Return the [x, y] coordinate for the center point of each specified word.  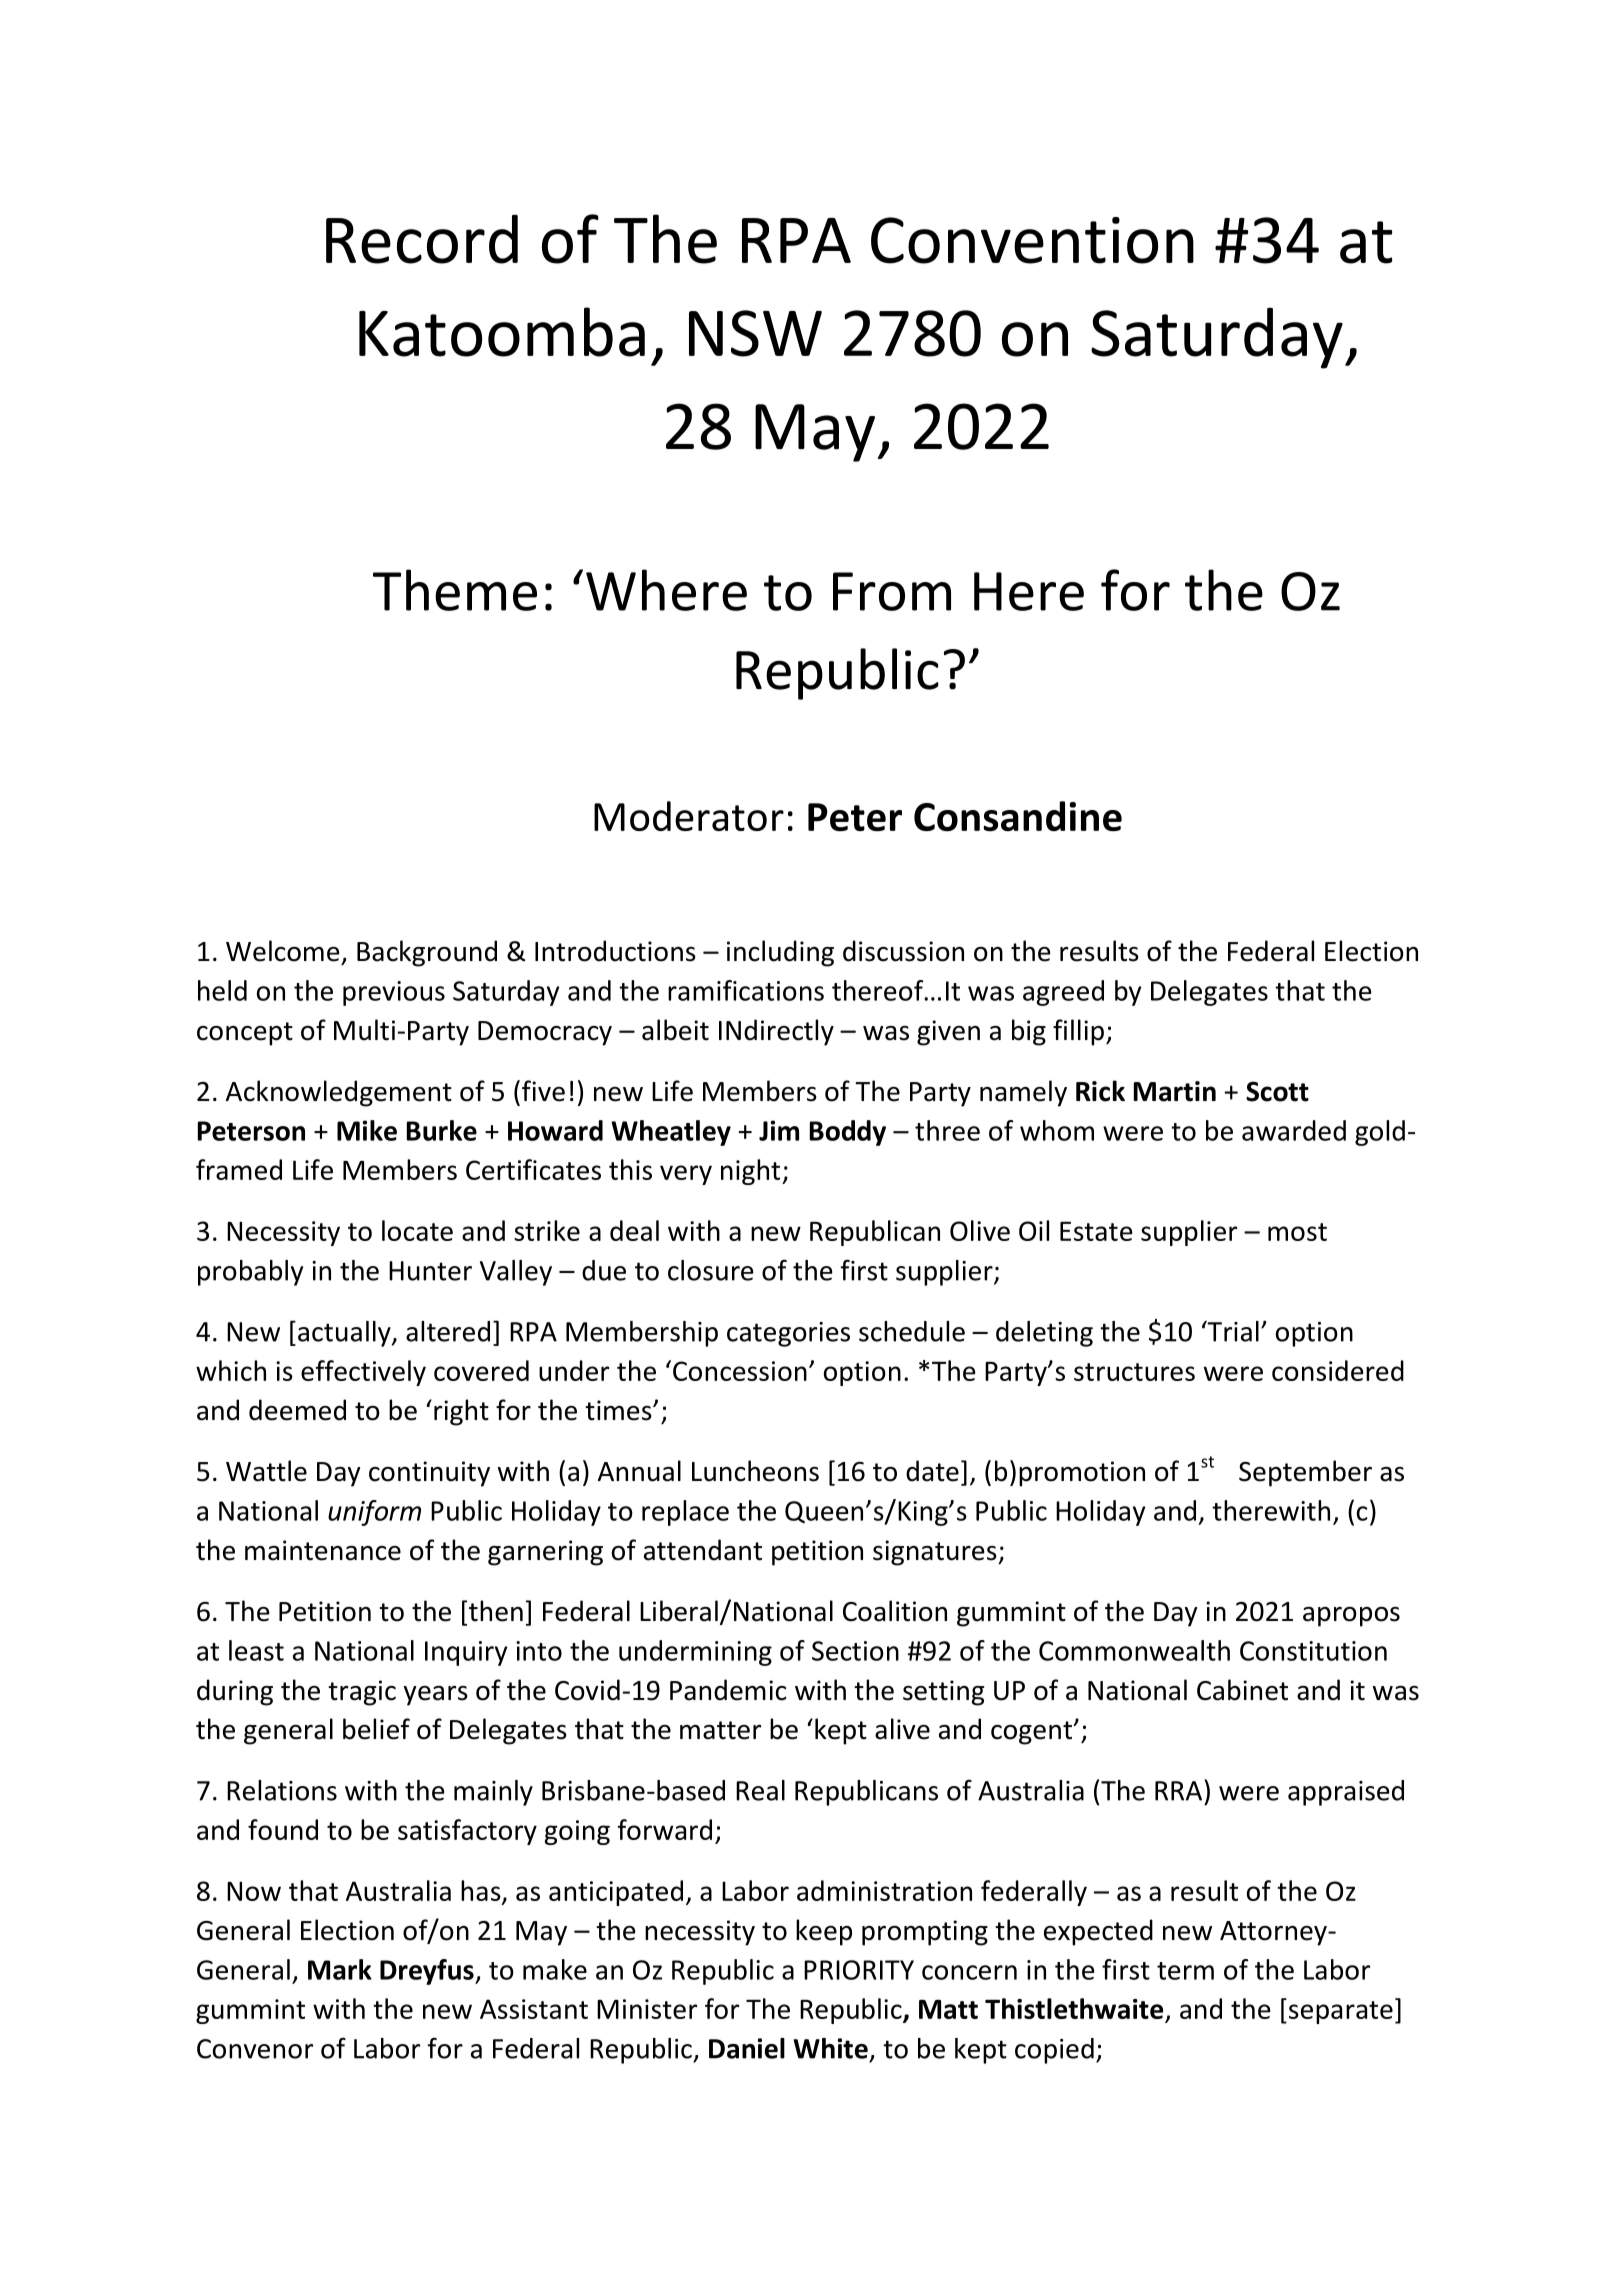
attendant [703, 1550]
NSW [755, 333]
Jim [779, 1130]
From [892, 591]
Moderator [689, 816]
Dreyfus [428, 1972]
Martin [1175, 1091]
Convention [1032, 240]
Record [422, 239]
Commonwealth [1134, 1650]
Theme [455, 590]
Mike [367, 1130]
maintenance [323, 1550]
